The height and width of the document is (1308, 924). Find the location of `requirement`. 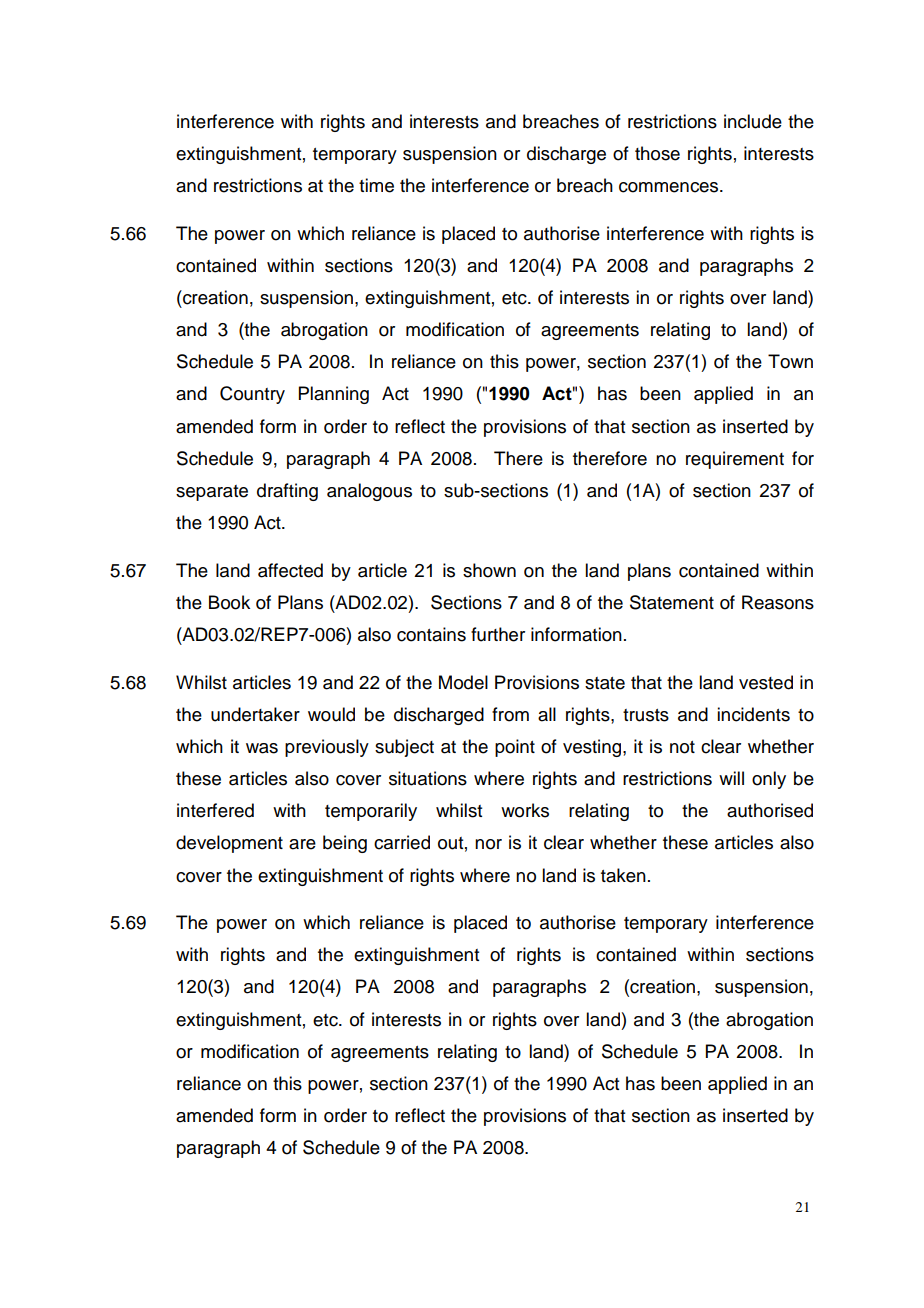

requirement is located at coordinates (735, 460).
